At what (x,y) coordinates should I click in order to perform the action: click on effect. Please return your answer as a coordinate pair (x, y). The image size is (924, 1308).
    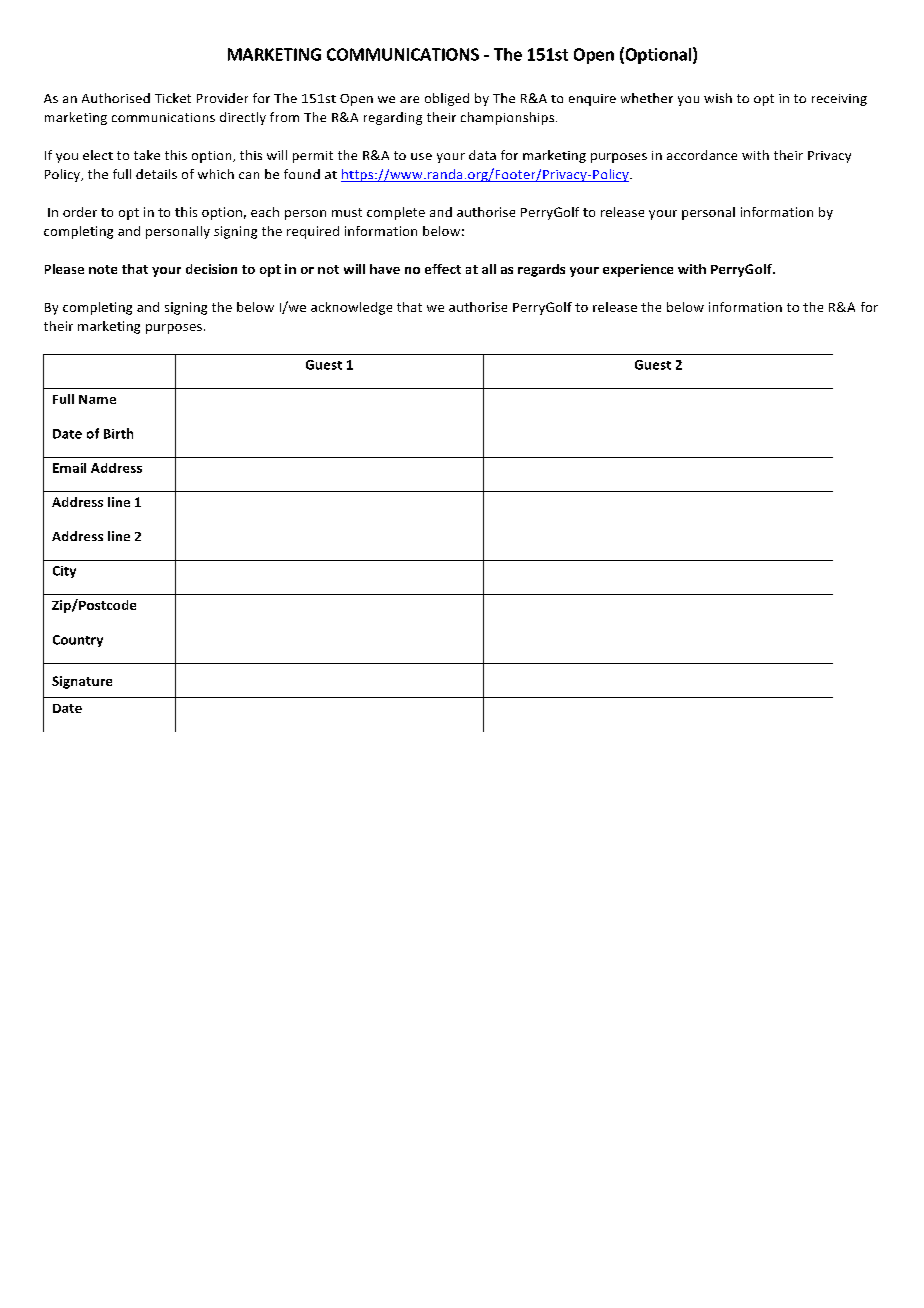
    Looking at the image, I should click on (443, 269).
